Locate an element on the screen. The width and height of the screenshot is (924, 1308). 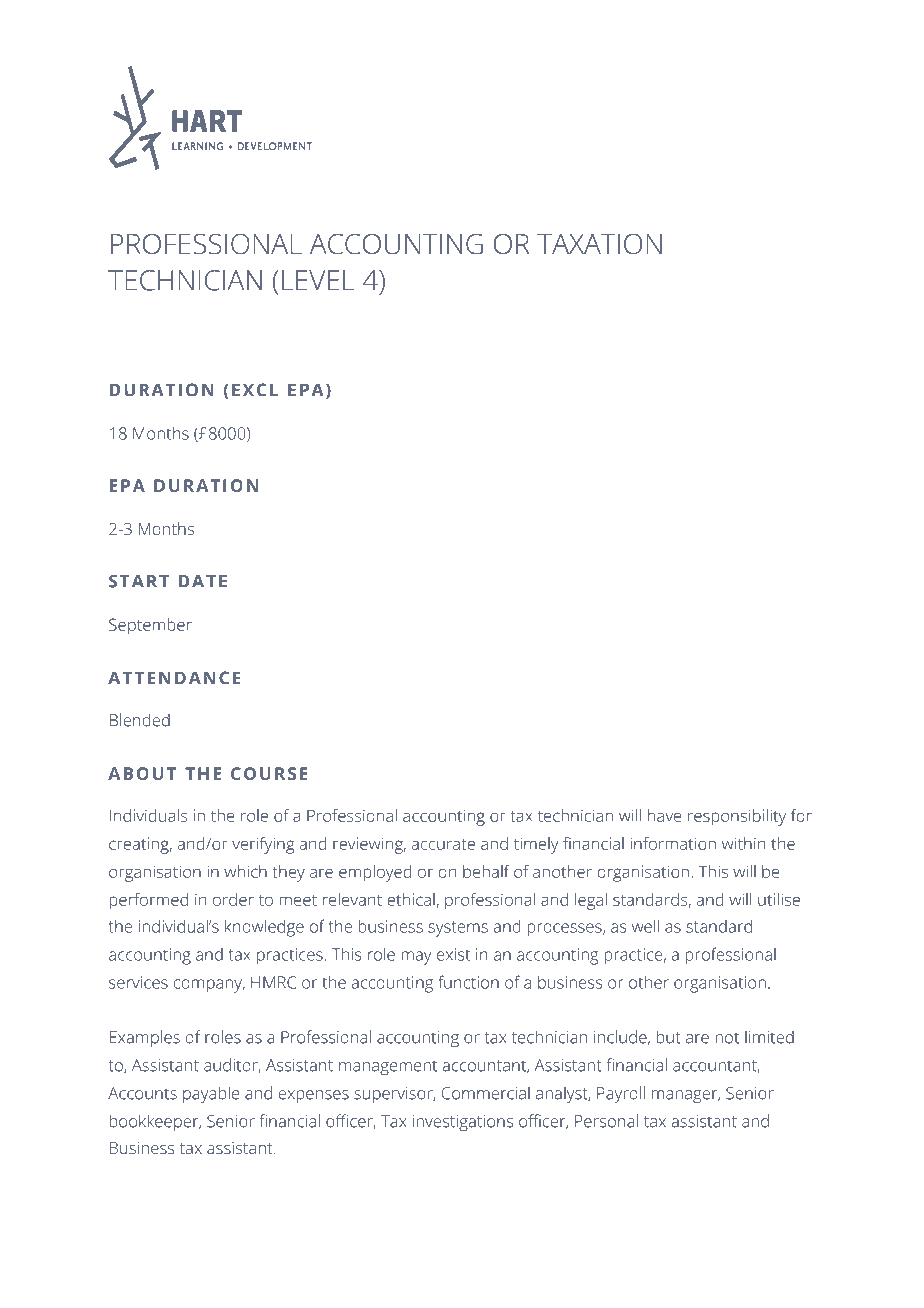
DATE is located at coordinates (203, 581).
